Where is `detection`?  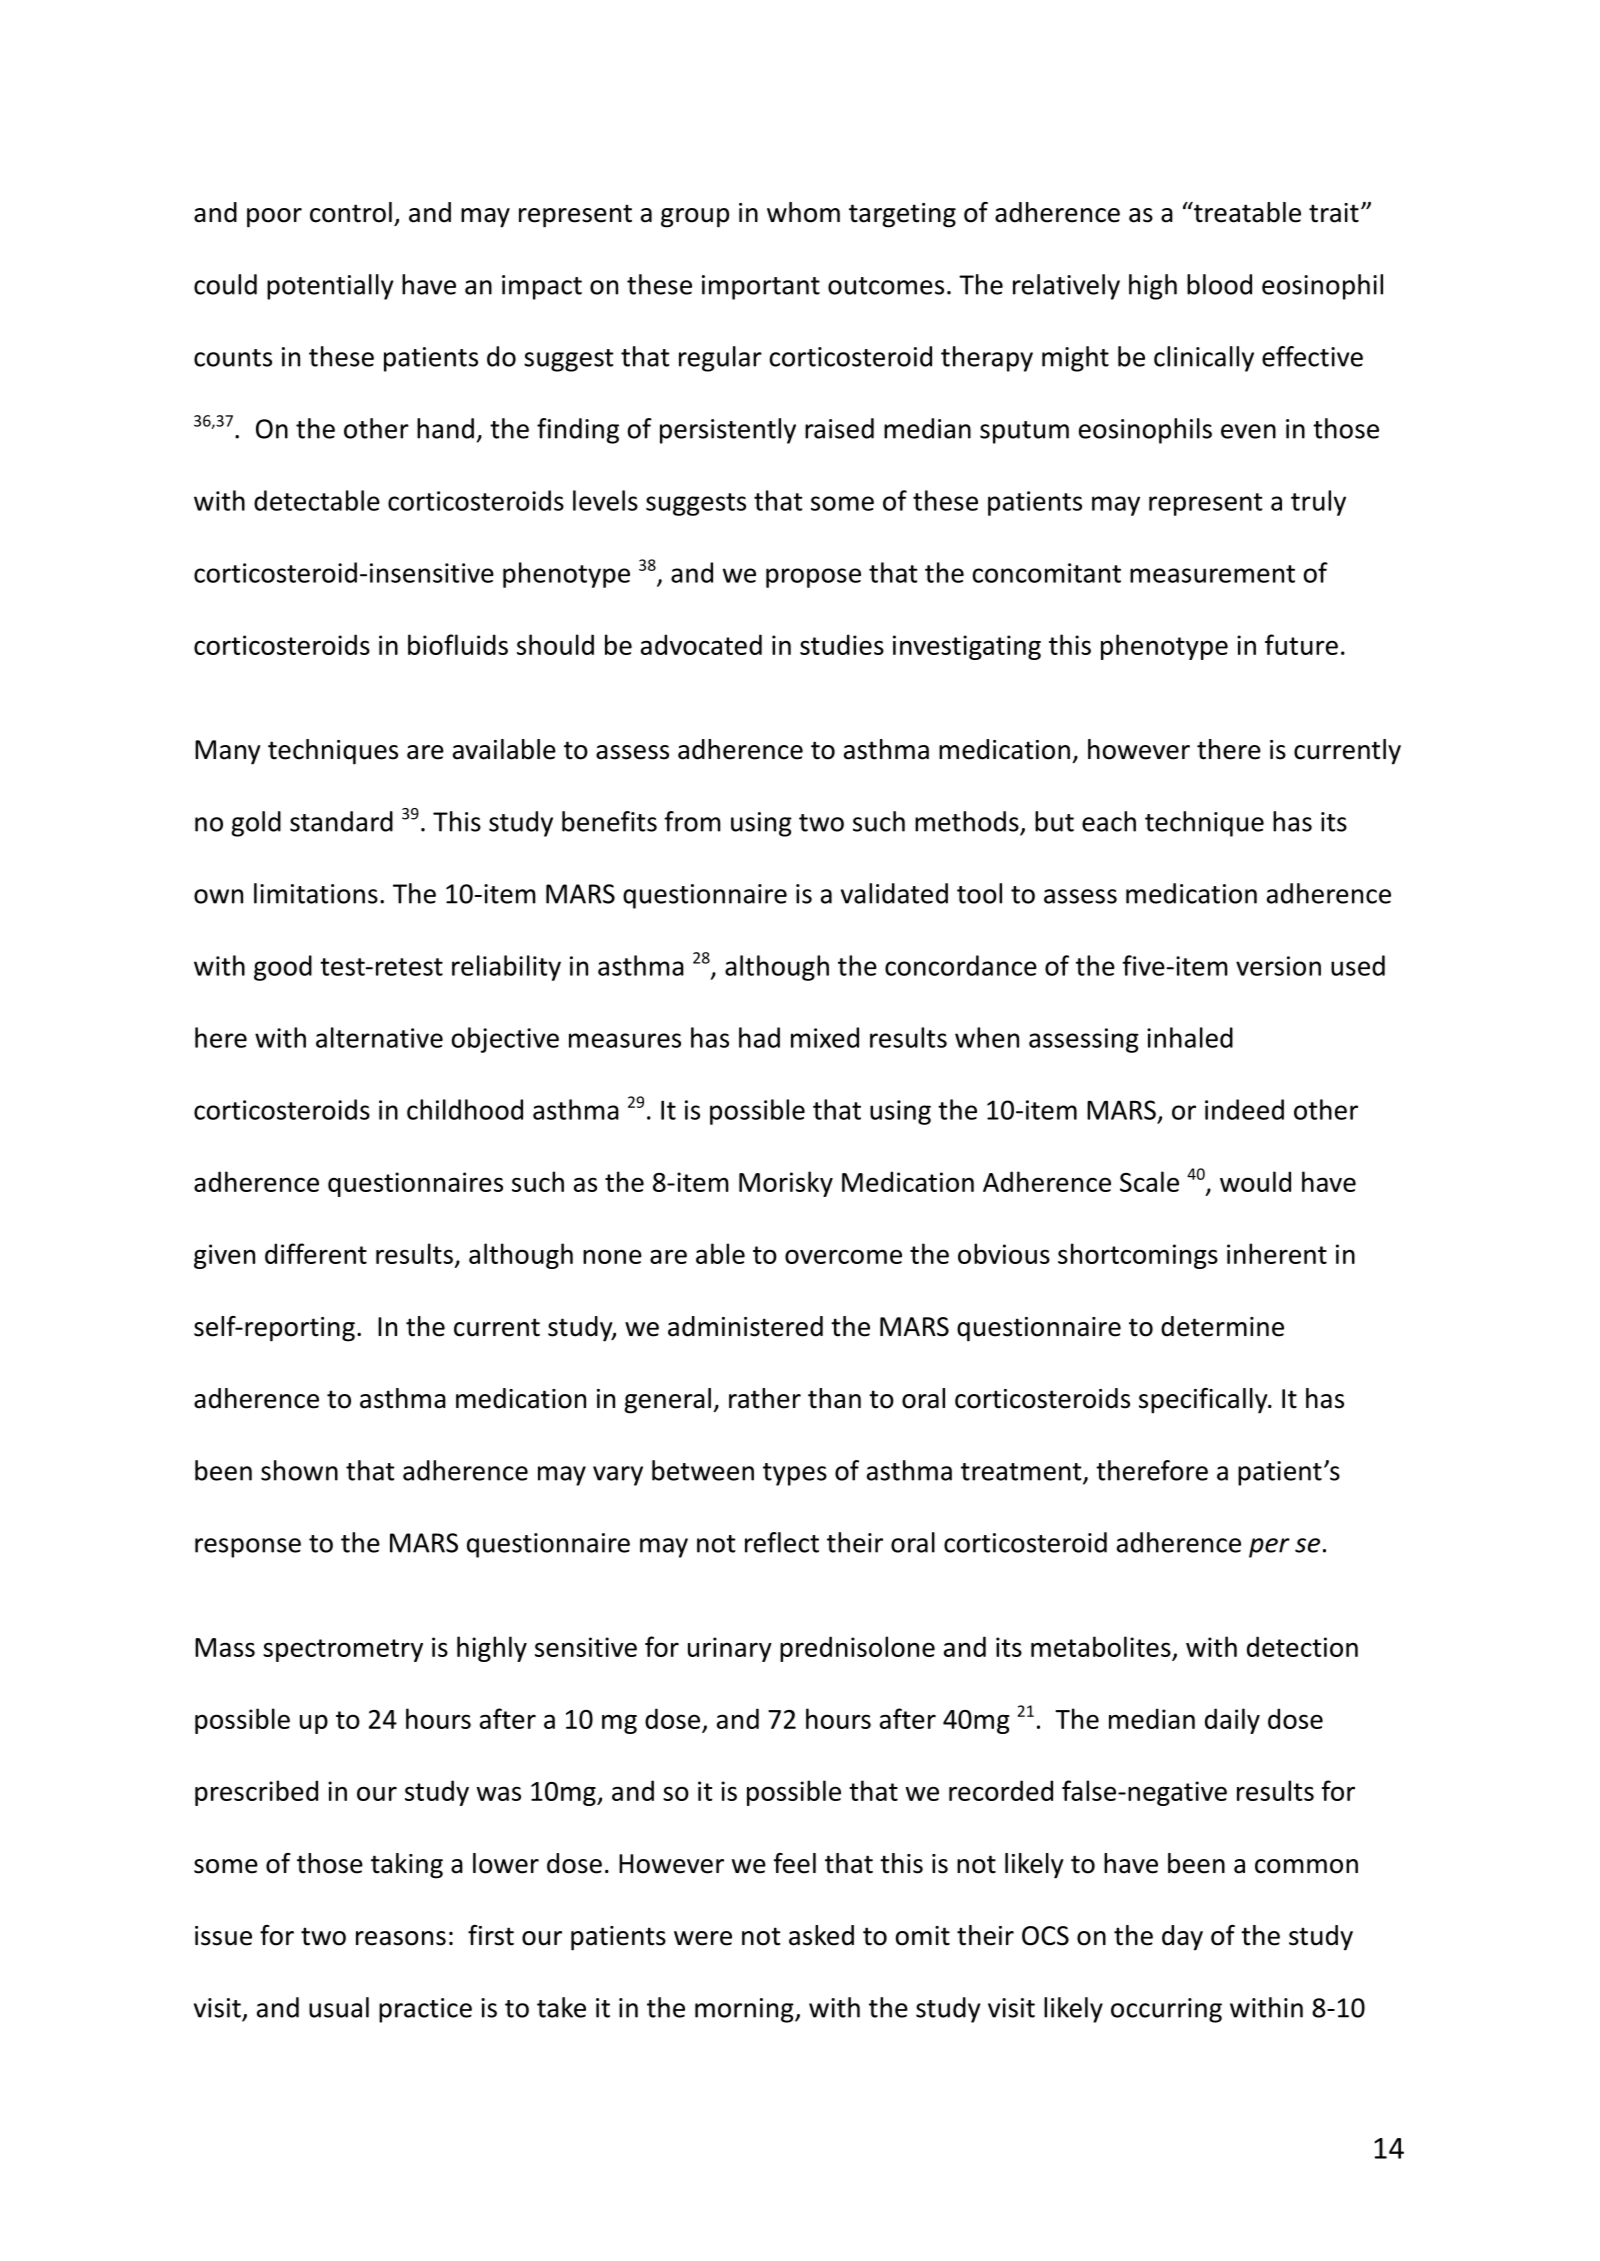
detection is located at coordinates (1302, 1646).
